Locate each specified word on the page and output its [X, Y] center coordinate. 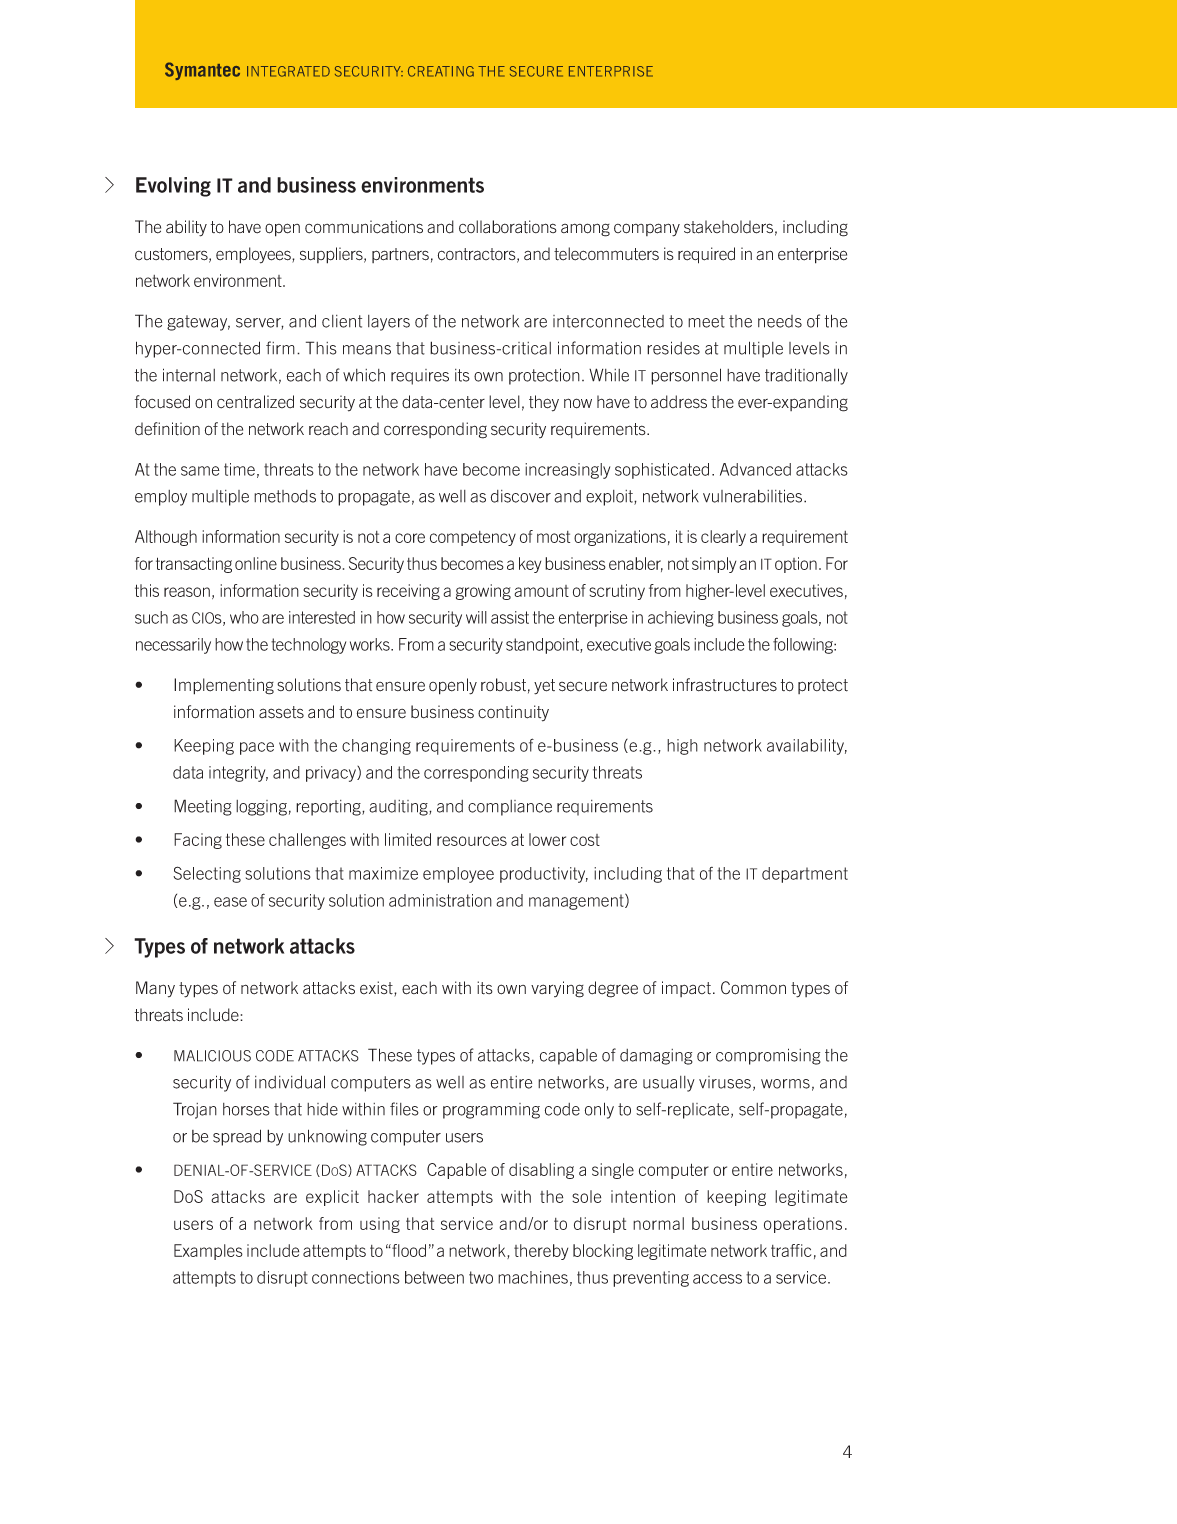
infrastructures [725, 685]
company [647, 230]
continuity [513, 713]
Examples [208, 1252]
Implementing [224, 686]
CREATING [441, 71]
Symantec [202, 71]
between [434, 1277]
